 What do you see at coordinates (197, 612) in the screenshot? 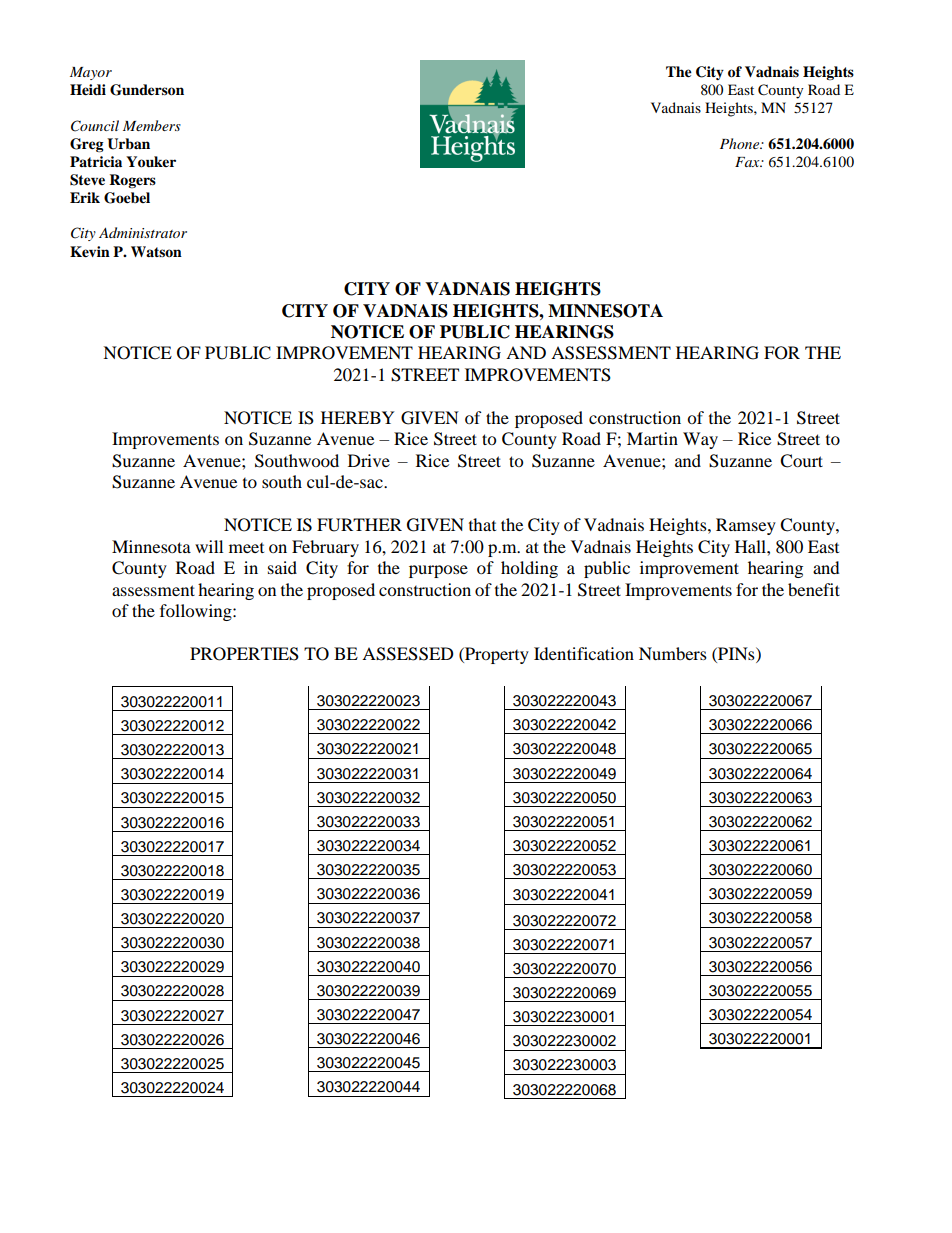
I see `following` at bounding box center [197, 612].
